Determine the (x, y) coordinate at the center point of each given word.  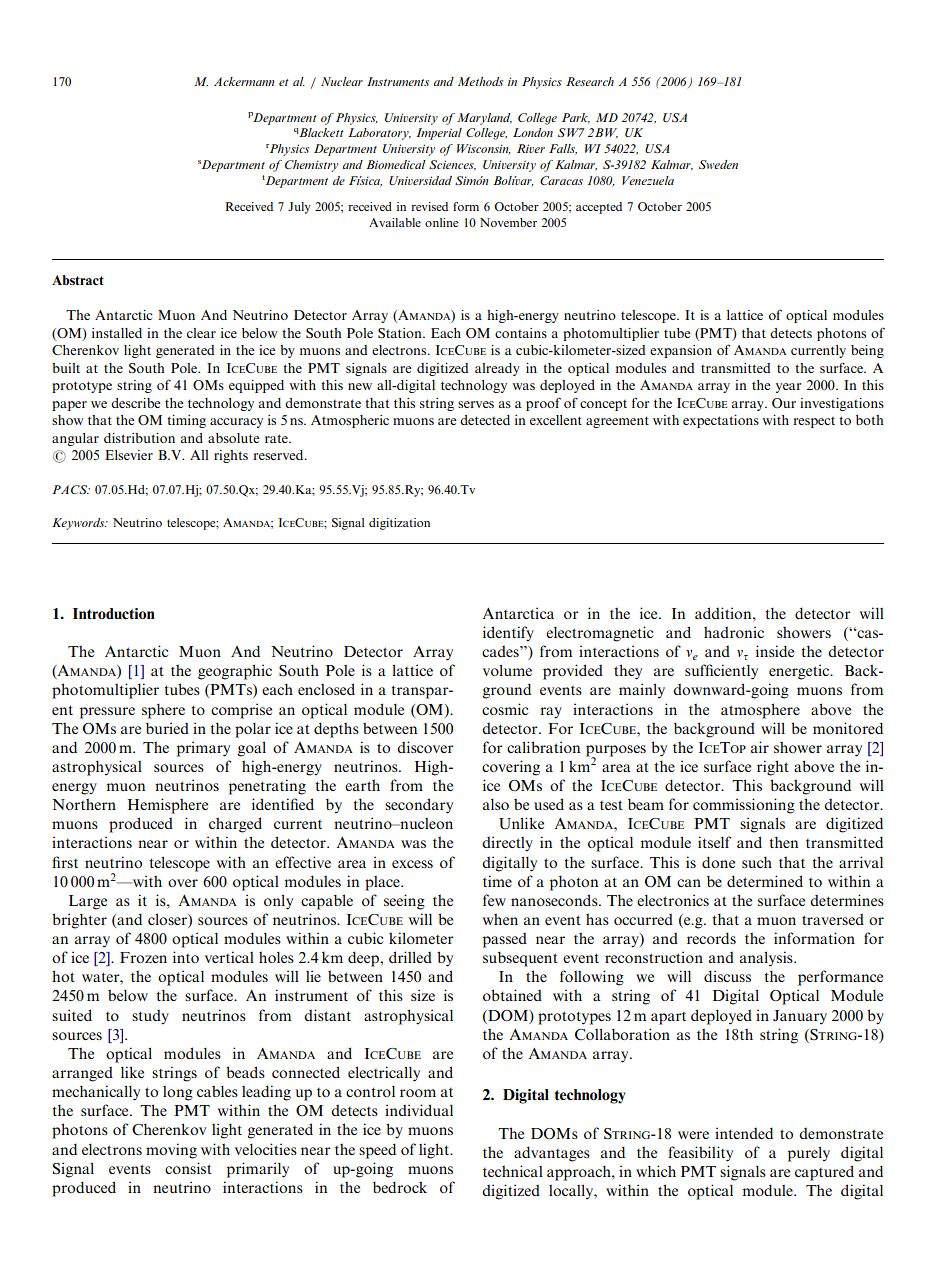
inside (775, 651)
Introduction (114, 613)
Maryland (484, 119)
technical (513, 1171)
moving (171, 1151)
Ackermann (244, 81)
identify (508, 634)
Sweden (718, 164)
